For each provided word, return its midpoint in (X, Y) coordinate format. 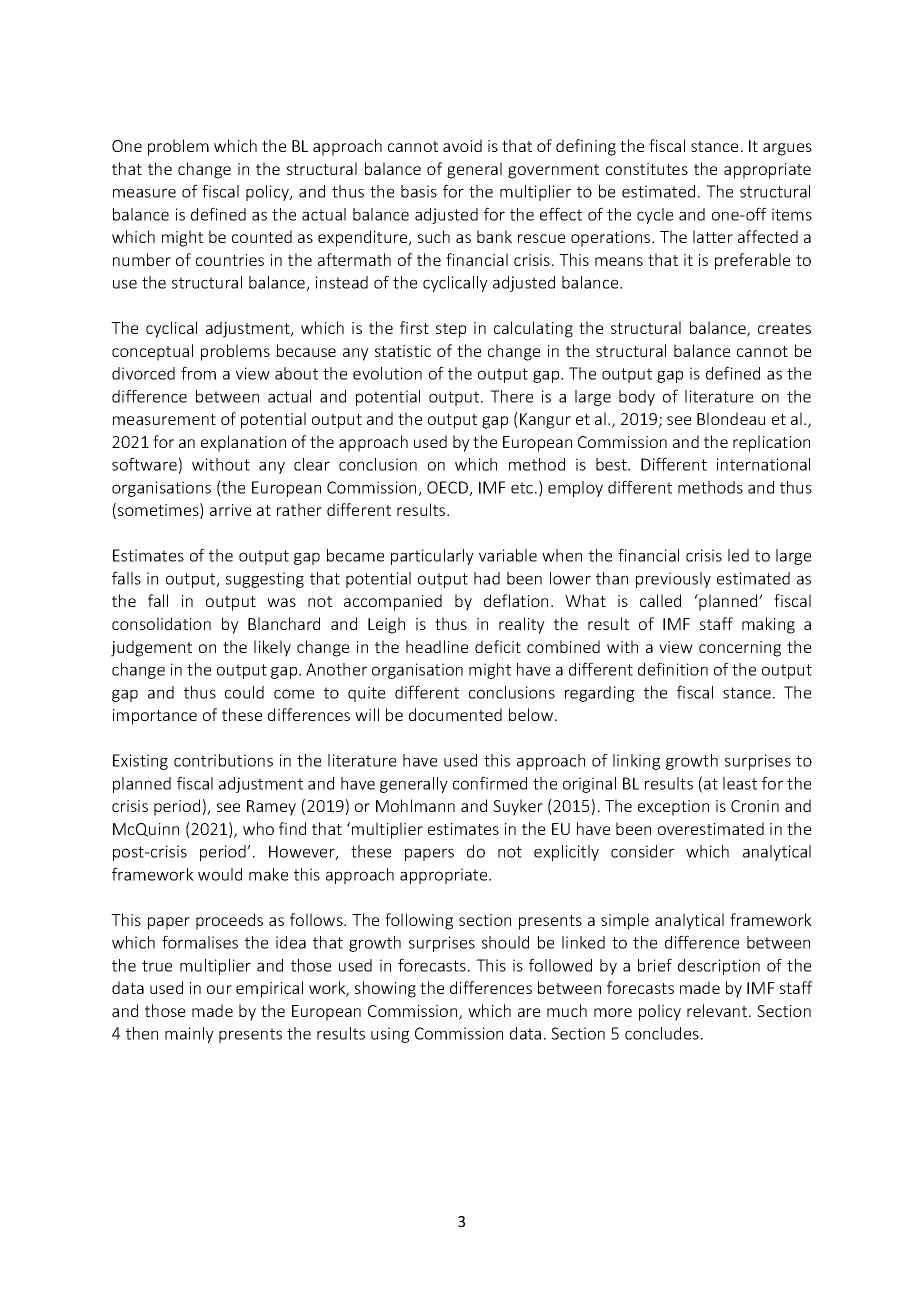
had (487, 578)
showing (385, 989)
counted (262, 236)
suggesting (265, 580)
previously (673, 580)
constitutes (647, 169)
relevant (718, 1010)
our (219, 989)
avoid (462, 145)
